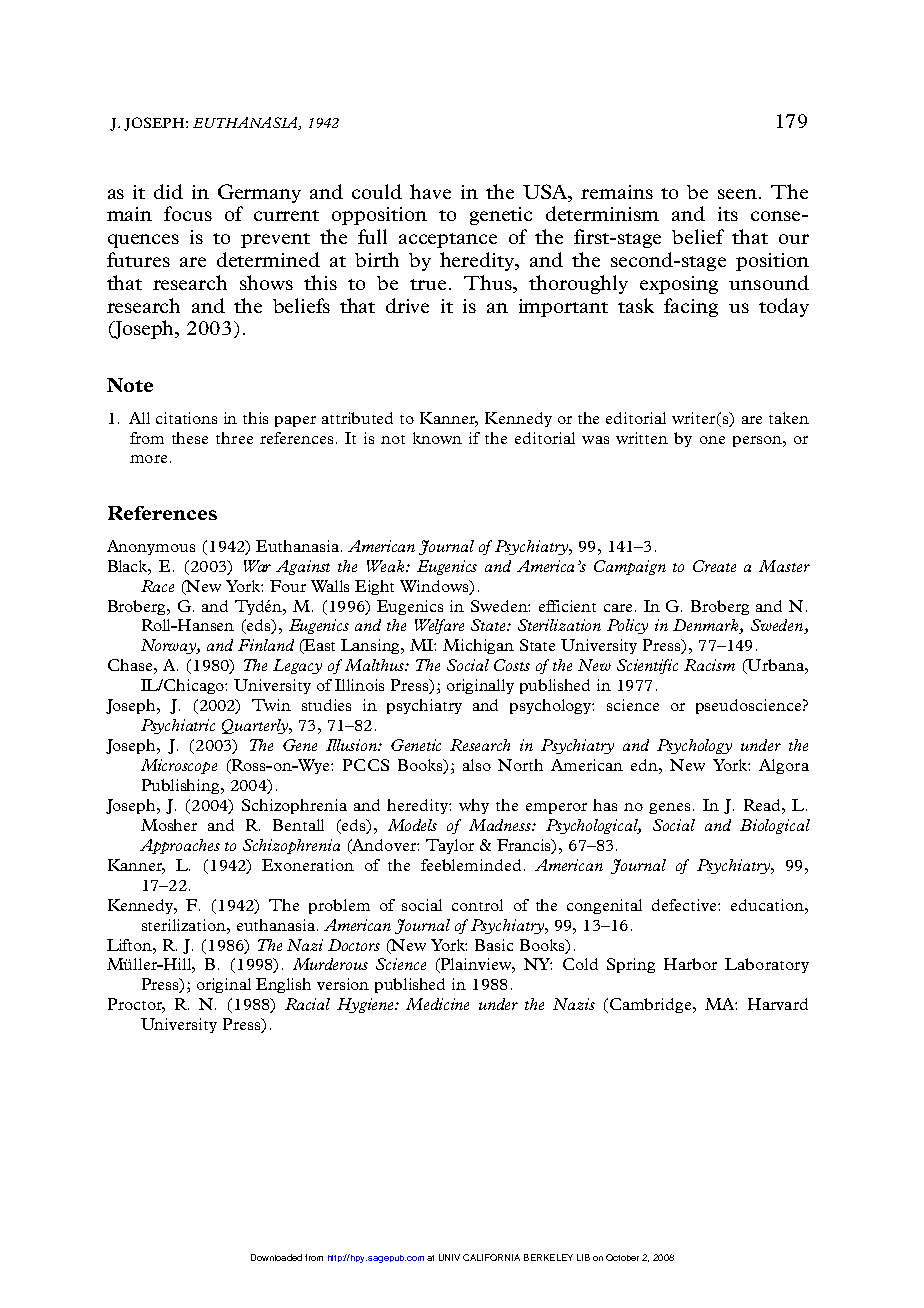 Image resolution: width=924 pixels, height=1308 pixels. What do you see at coordinates (714, 566) in the screenshot?
I see `Create` at bounding box center [714, 566].
